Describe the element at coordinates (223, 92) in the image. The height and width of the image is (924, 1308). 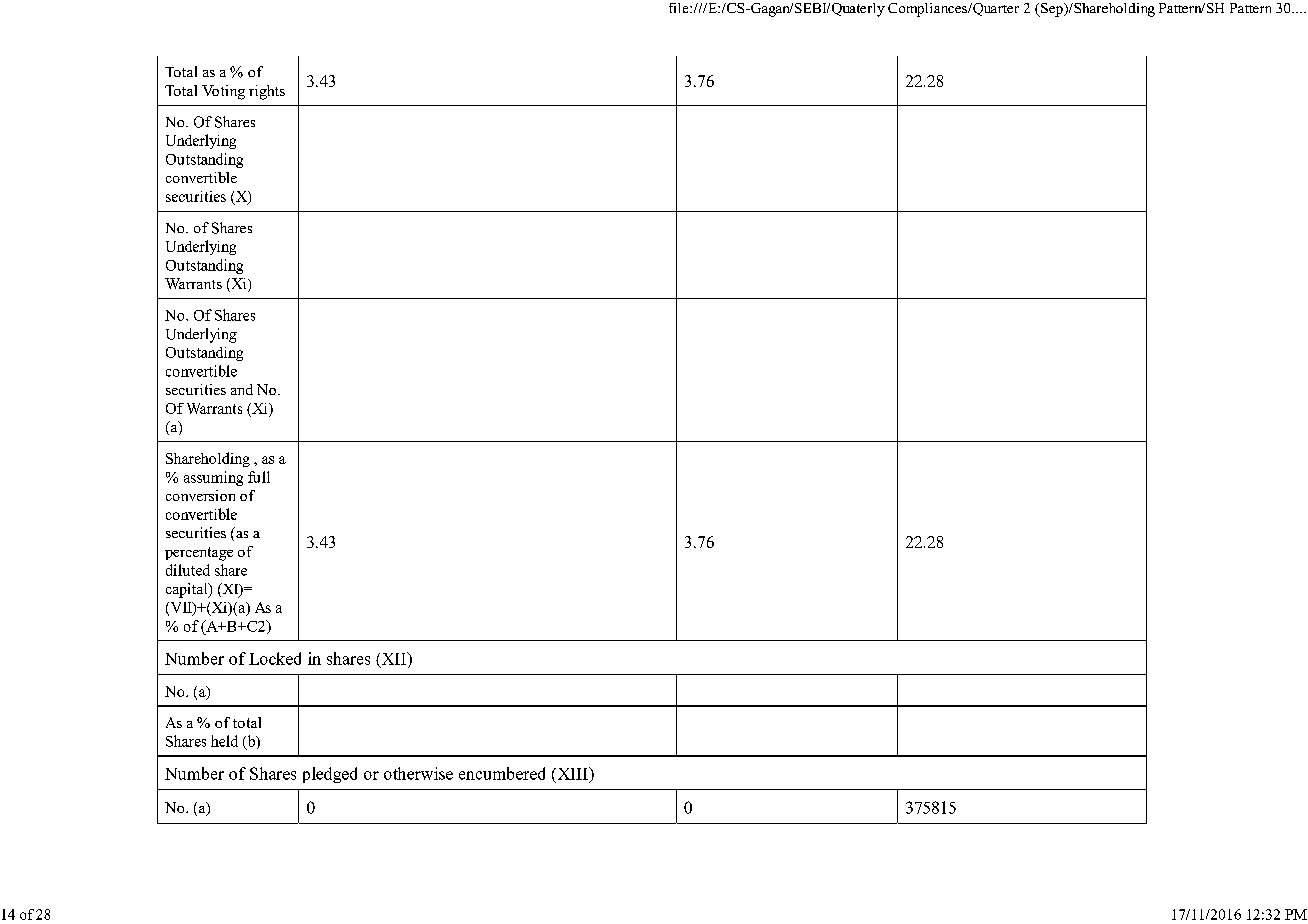
I see `Voting` at that location.
